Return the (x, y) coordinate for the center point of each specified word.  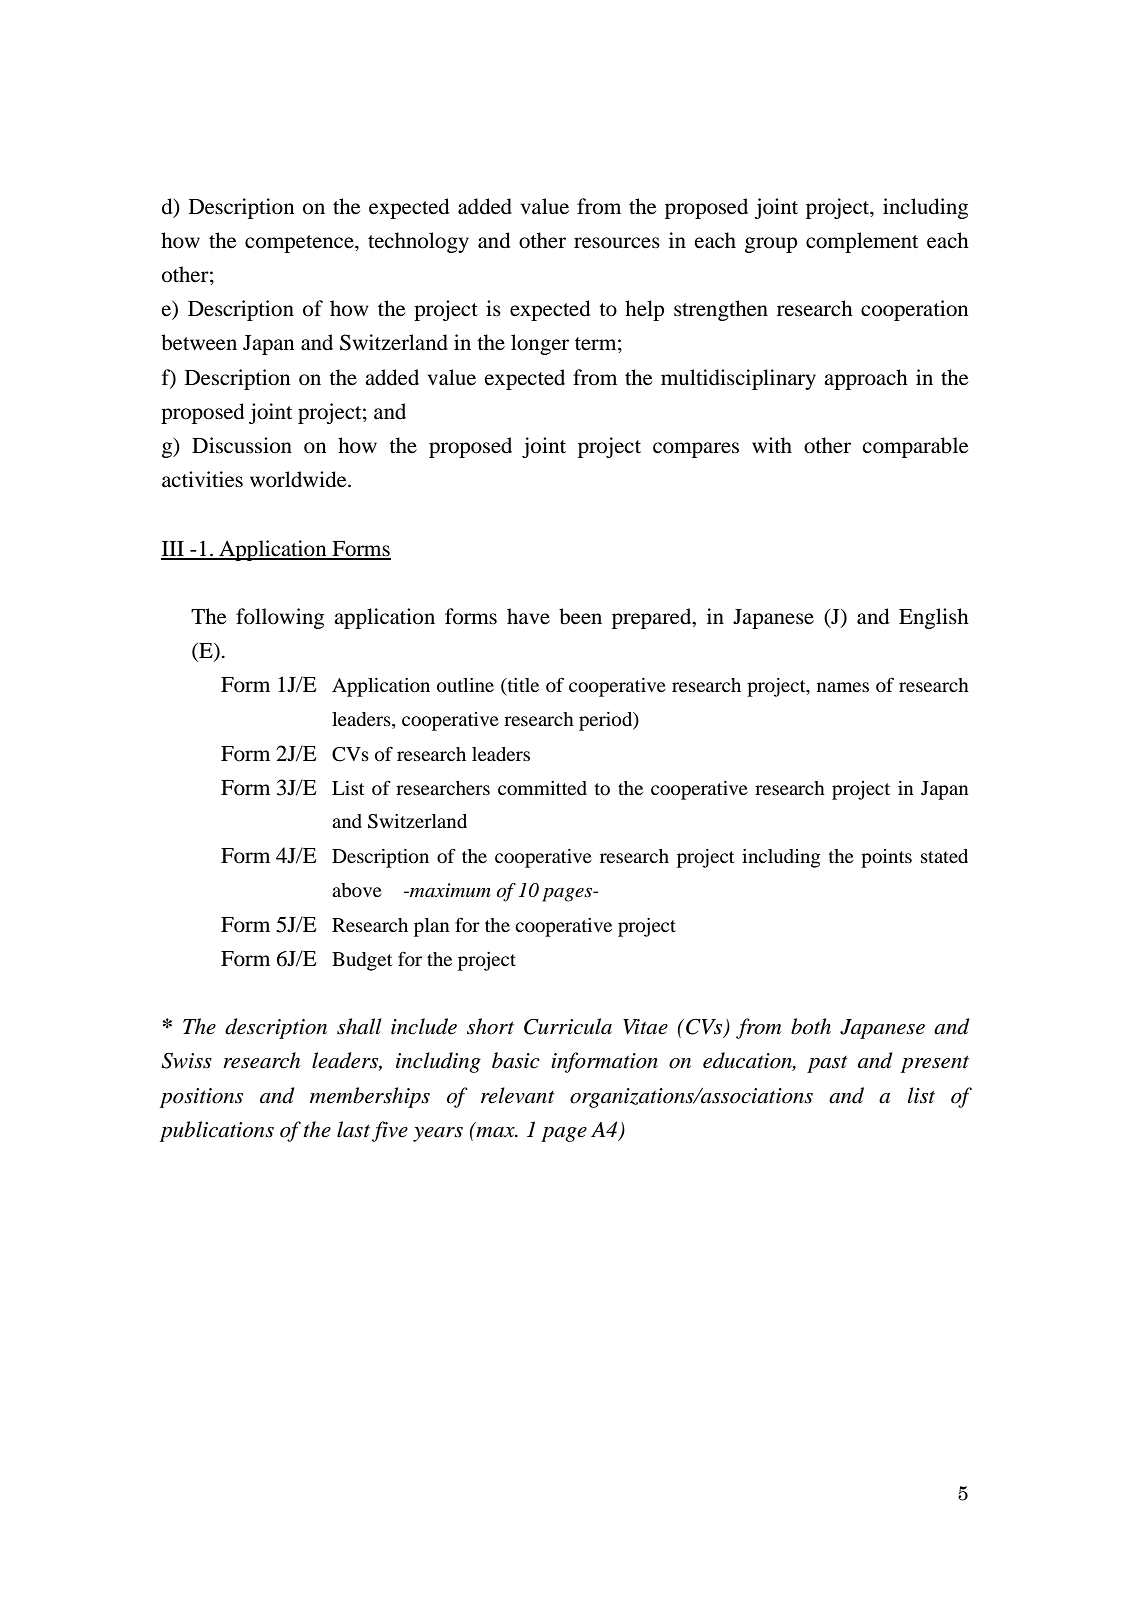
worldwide (299, 479)
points (886, 858)
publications (217, 1131)
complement (862, 242)
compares (696, 450)
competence (300, 244)
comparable (915, 447)
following (280, 618)
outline (465, 685)
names (843, 687)
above (357, 890)
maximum (449, 890)
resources (617, 243)
